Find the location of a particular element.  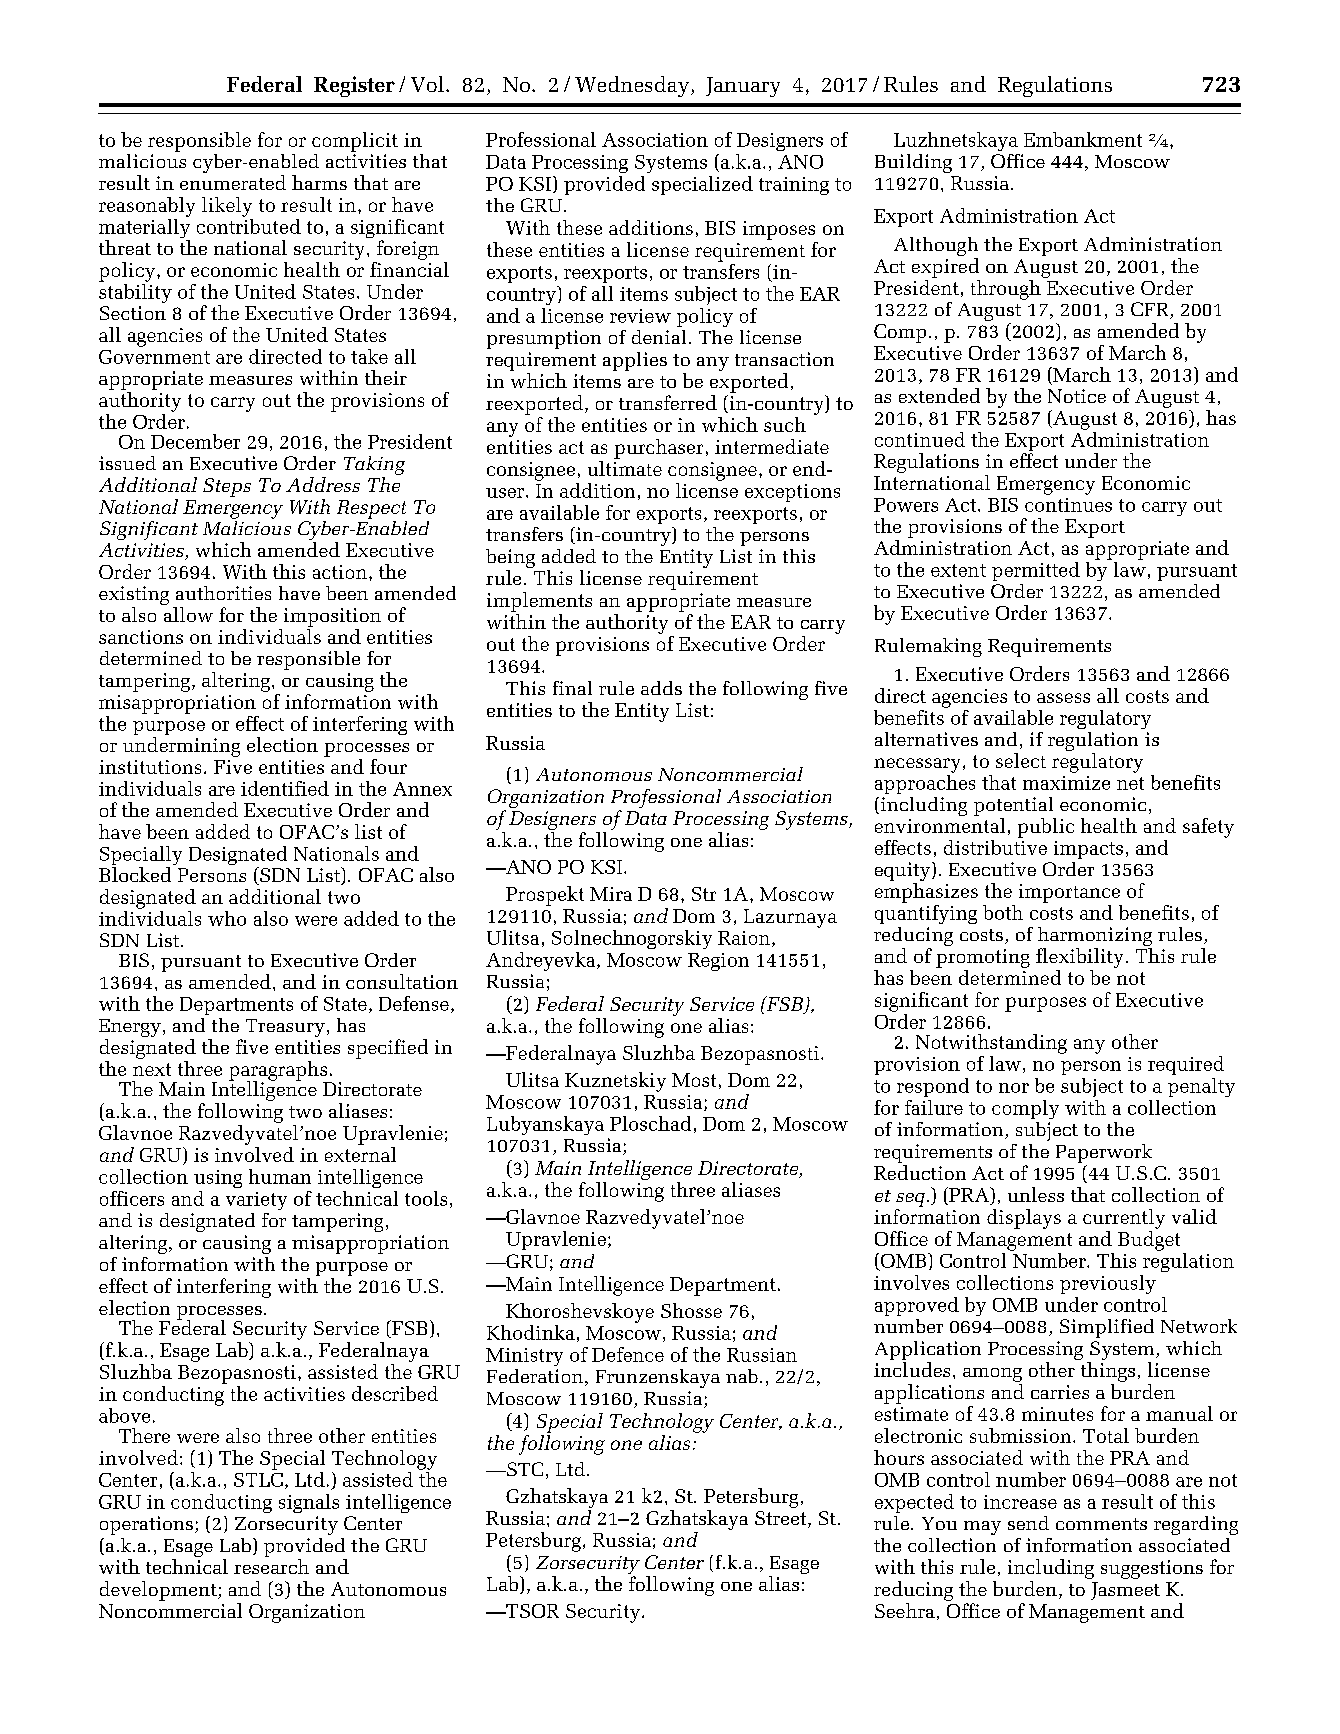

comments is located at coordinates (1101, 1524).
